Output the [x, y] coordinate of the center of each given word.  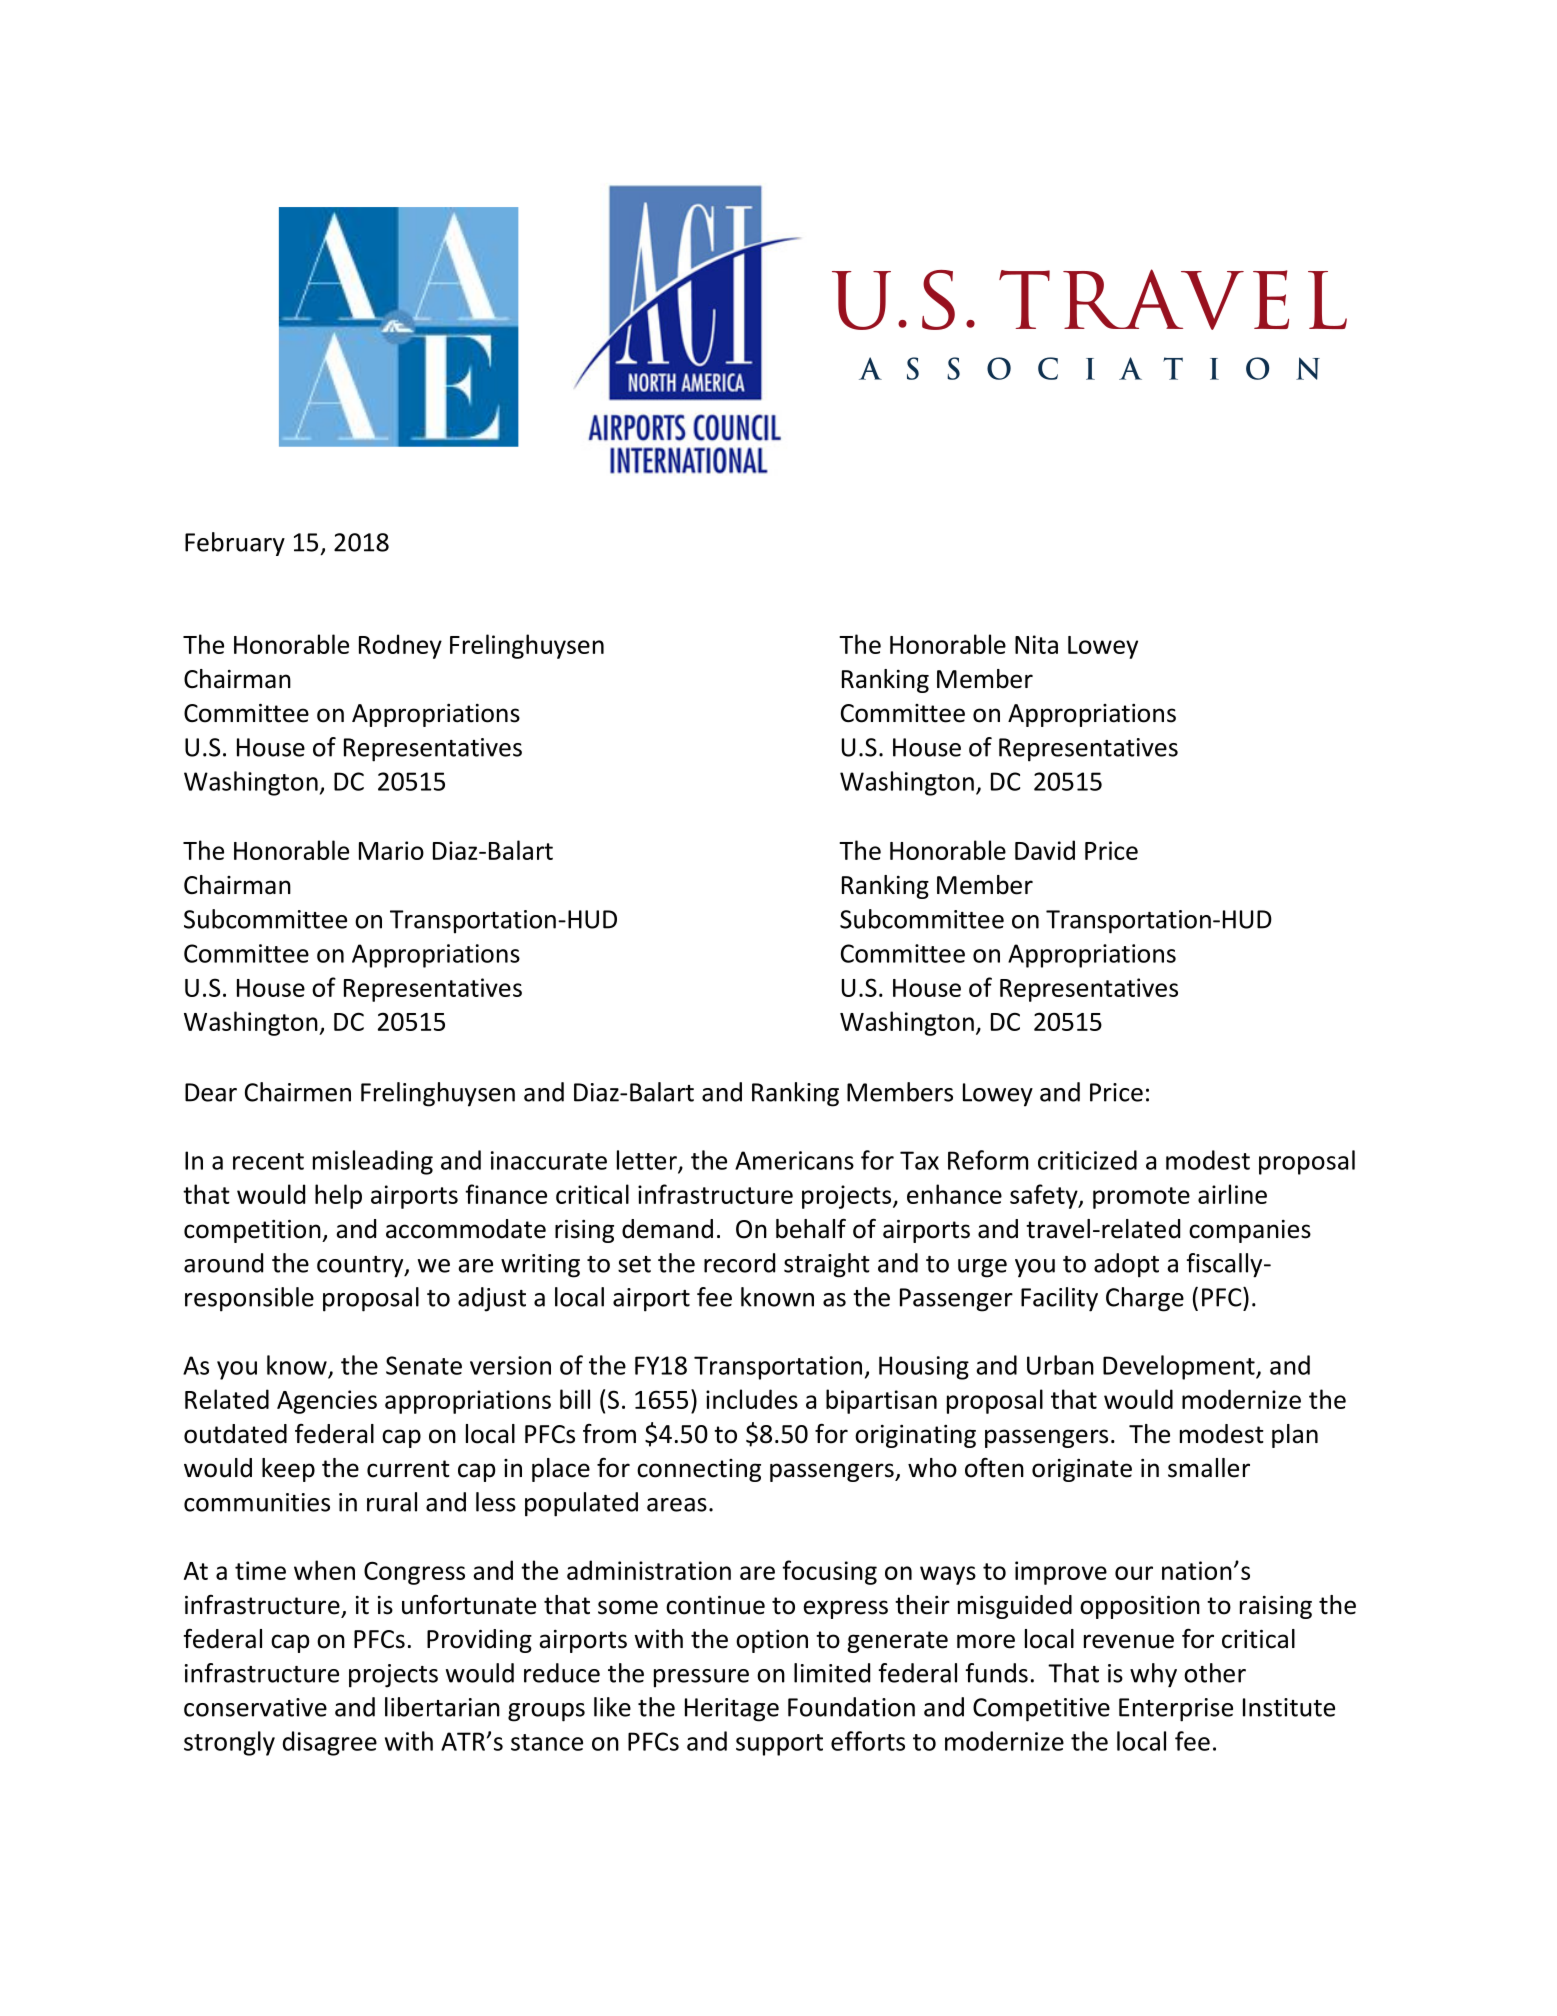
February [235, 544]
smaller [1209, 1468]
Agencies [327, 1402]
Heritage [732, 1710]
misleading [373, 1162]
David [1045, 850]
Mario [391, 850]
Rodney [400, 646]
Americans [794, 1160]
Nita [1036, 644]
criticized [1087, 1160]
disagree [330, 1743]
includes [752, 1399]
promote [1141, 1198]
